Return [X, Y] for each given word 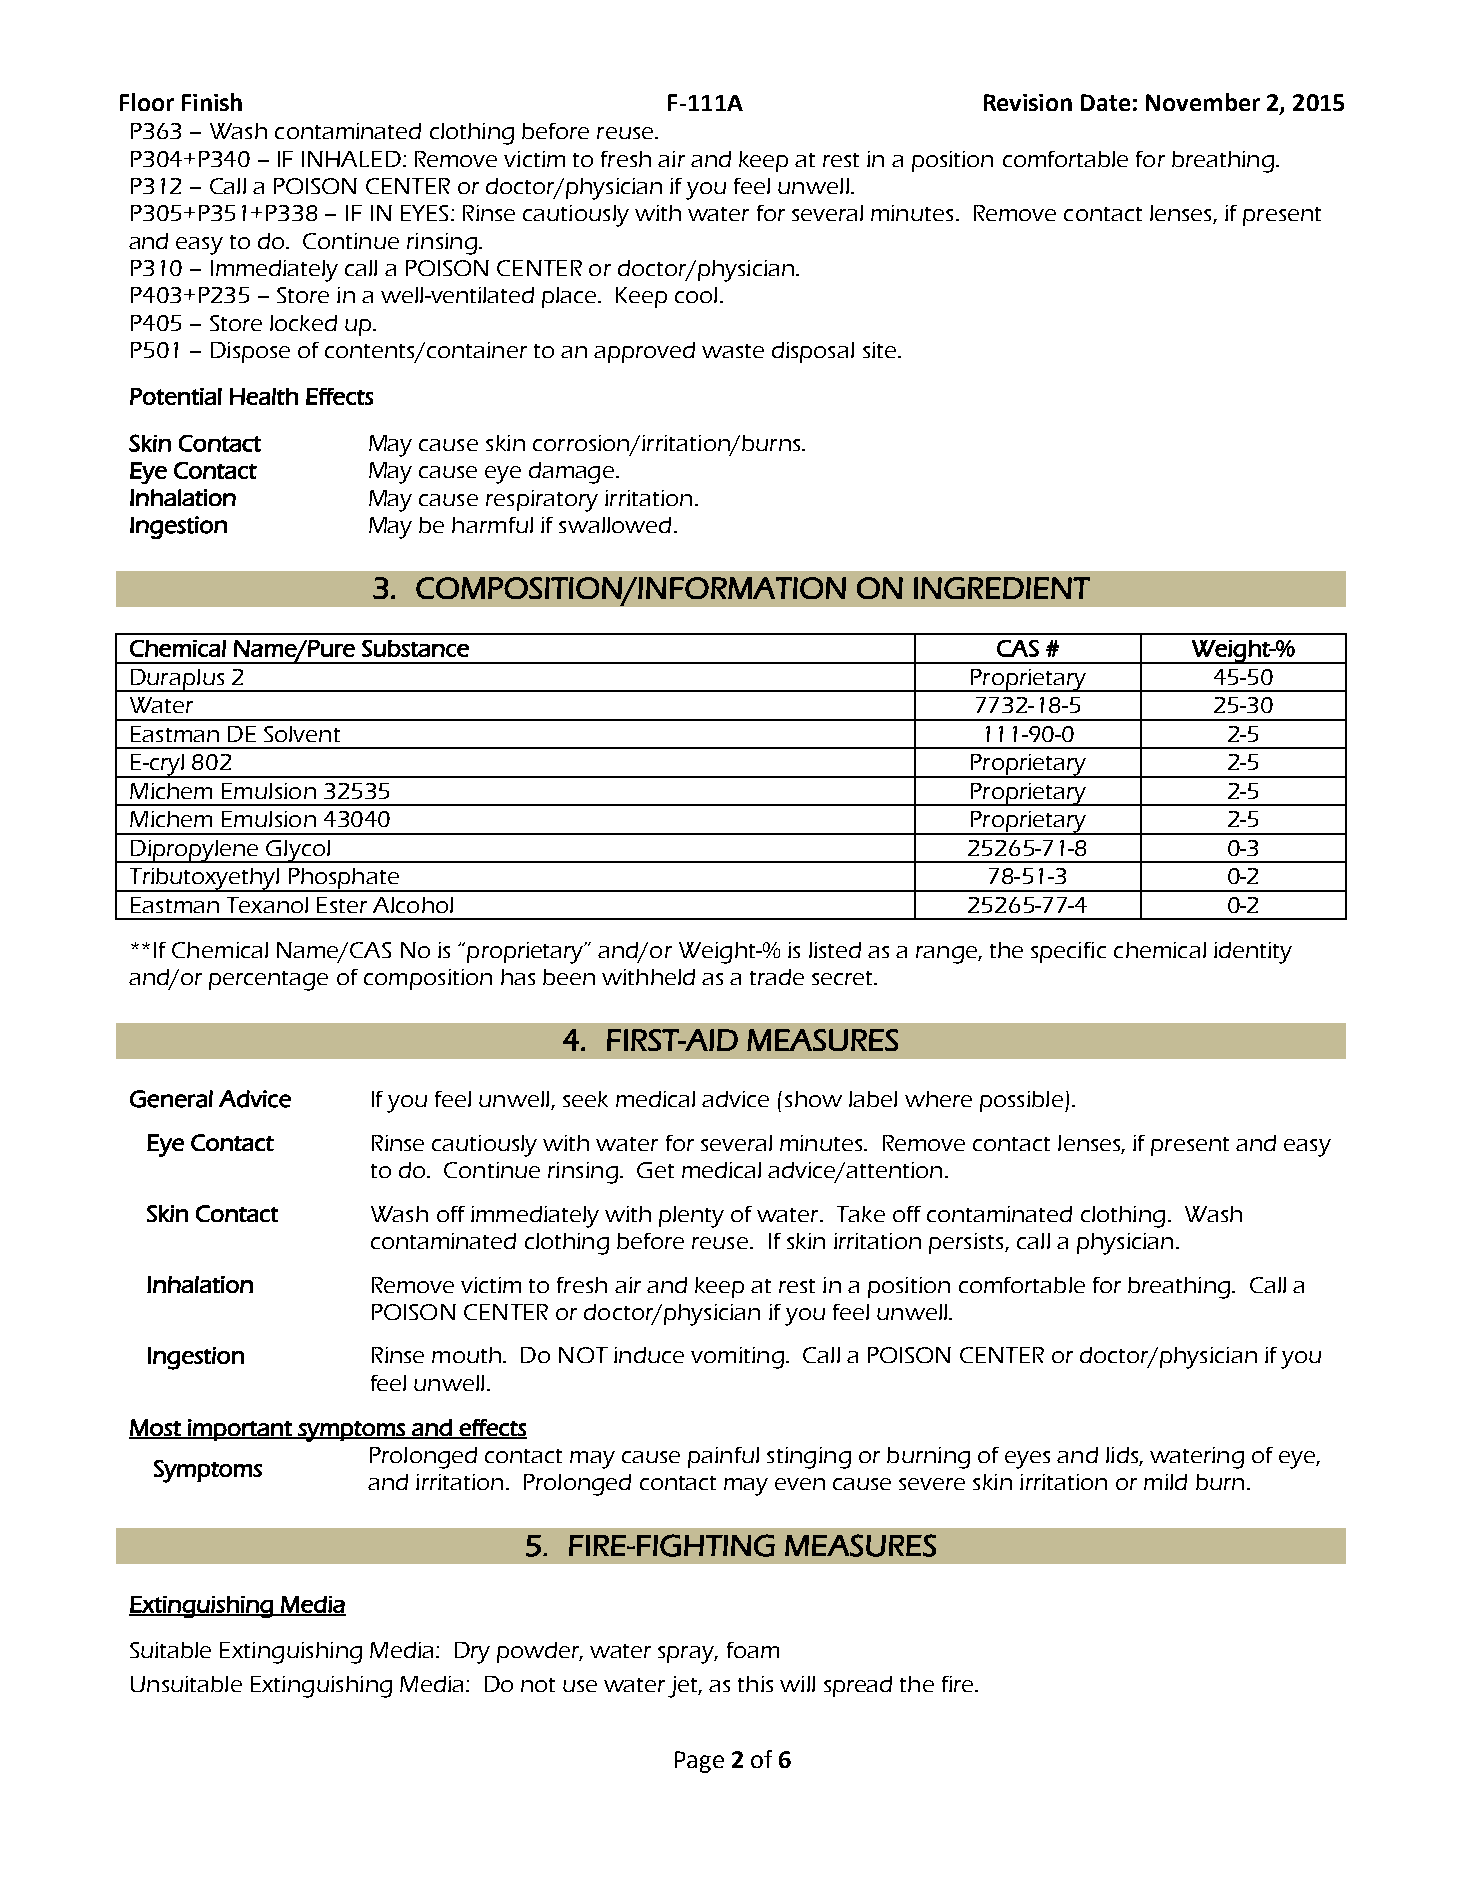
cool [696, 295]
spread [858, 1686]
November [1203, 102]
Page [699, 1762]
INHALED [353, 159]
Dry [472, 1653]
